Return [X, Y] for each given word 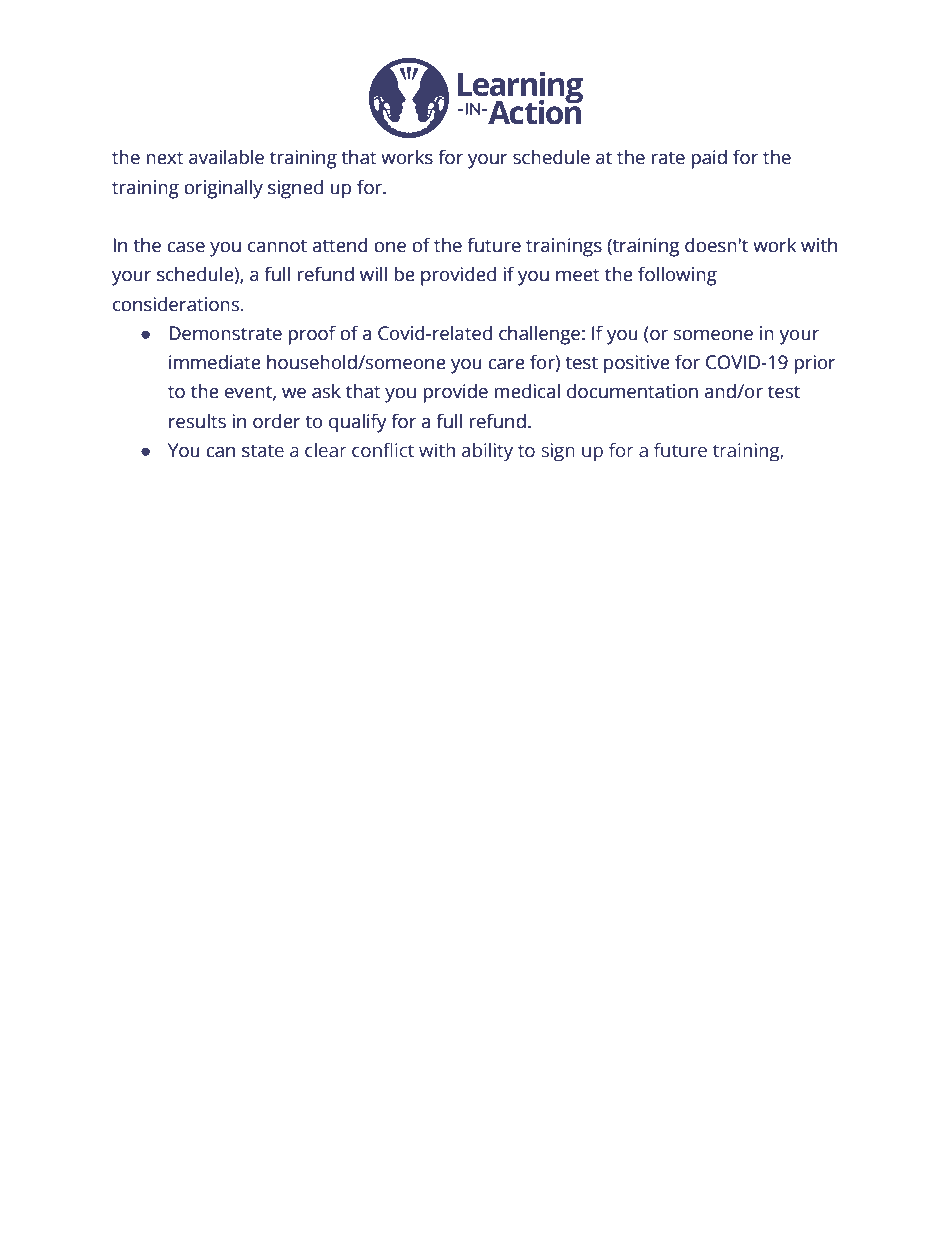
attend [340, 245]
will [373, 273]
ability [487, 452]
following [677, 276]
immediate [215, 362]
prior [815, 364]
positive [637, 364]
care [506, 364]
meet [578, 275]
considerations [177, 304]
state [263, 451]
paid [709, 159]
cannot [277, 246]
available [226, 157]
